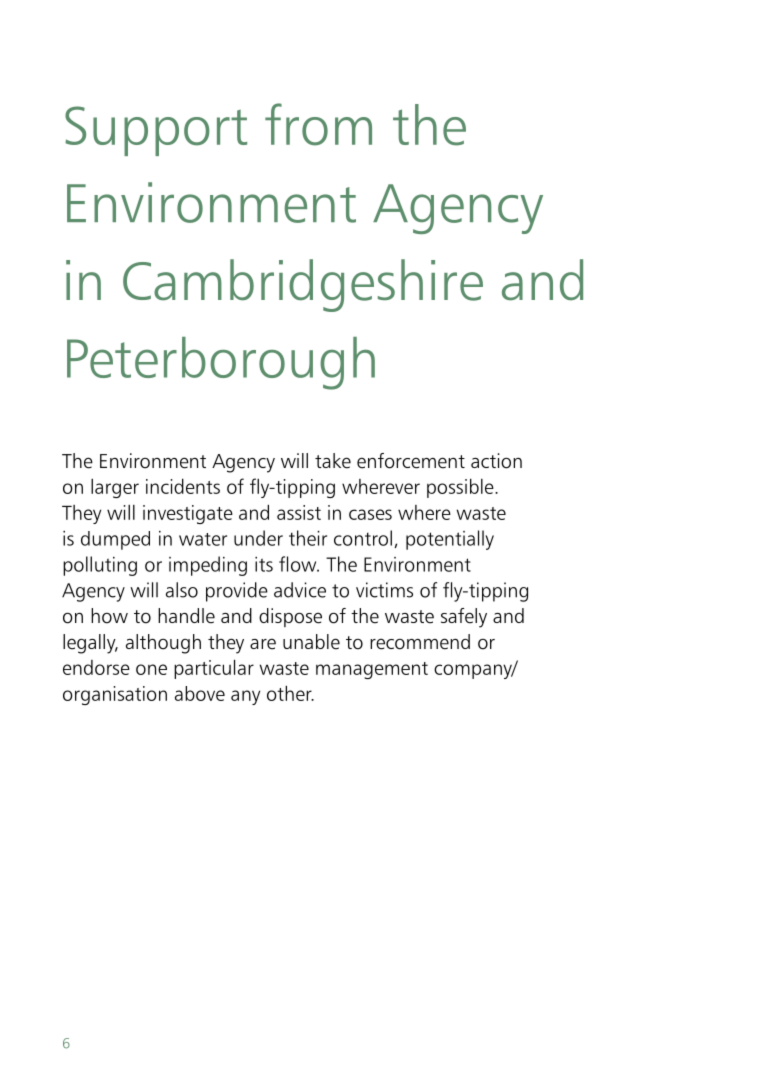 The width and height of the image is (765, 1086). What do you see at coordinates (156, 131) in the image?
I see `Support` at bounding box center [156, 131].
